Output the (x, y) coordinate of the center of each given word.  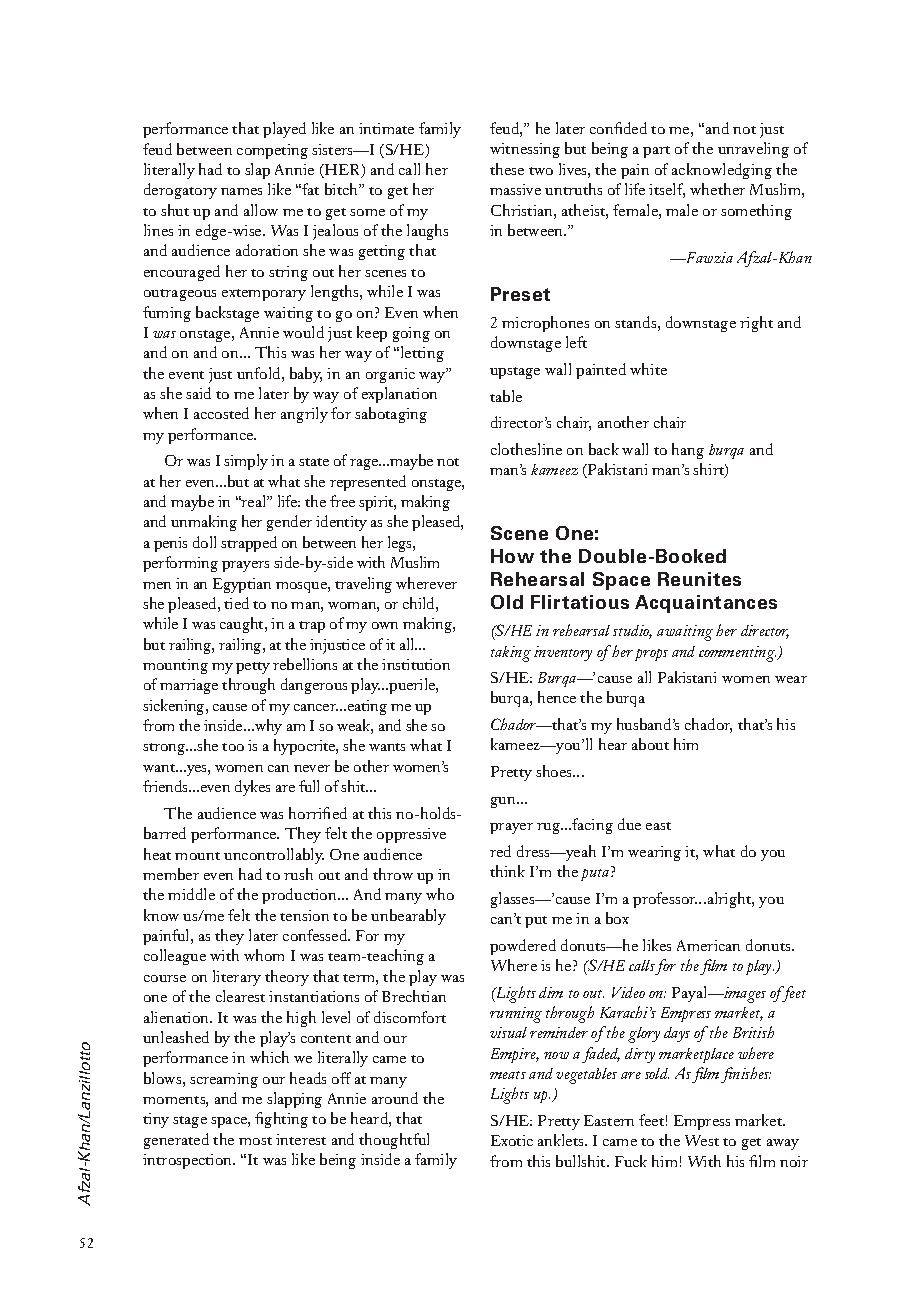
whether (717, 189)
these (507, 169)
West (702, 1140)
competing (272, 151)
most (255, 1141)
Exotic (512, 1140)
